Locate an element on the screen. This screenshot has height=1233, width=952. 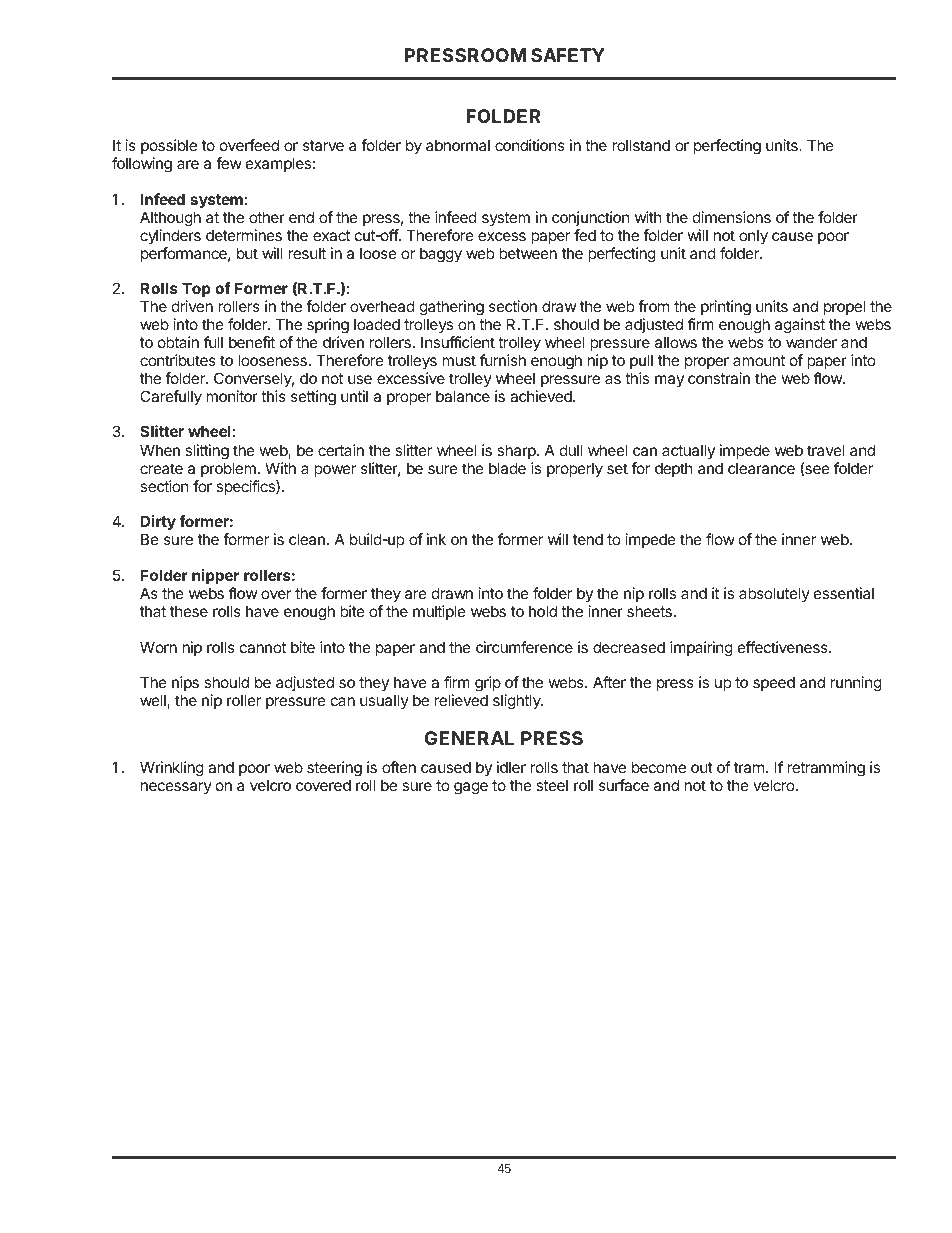
Wrinkling is located at coordinates (172, 769).
